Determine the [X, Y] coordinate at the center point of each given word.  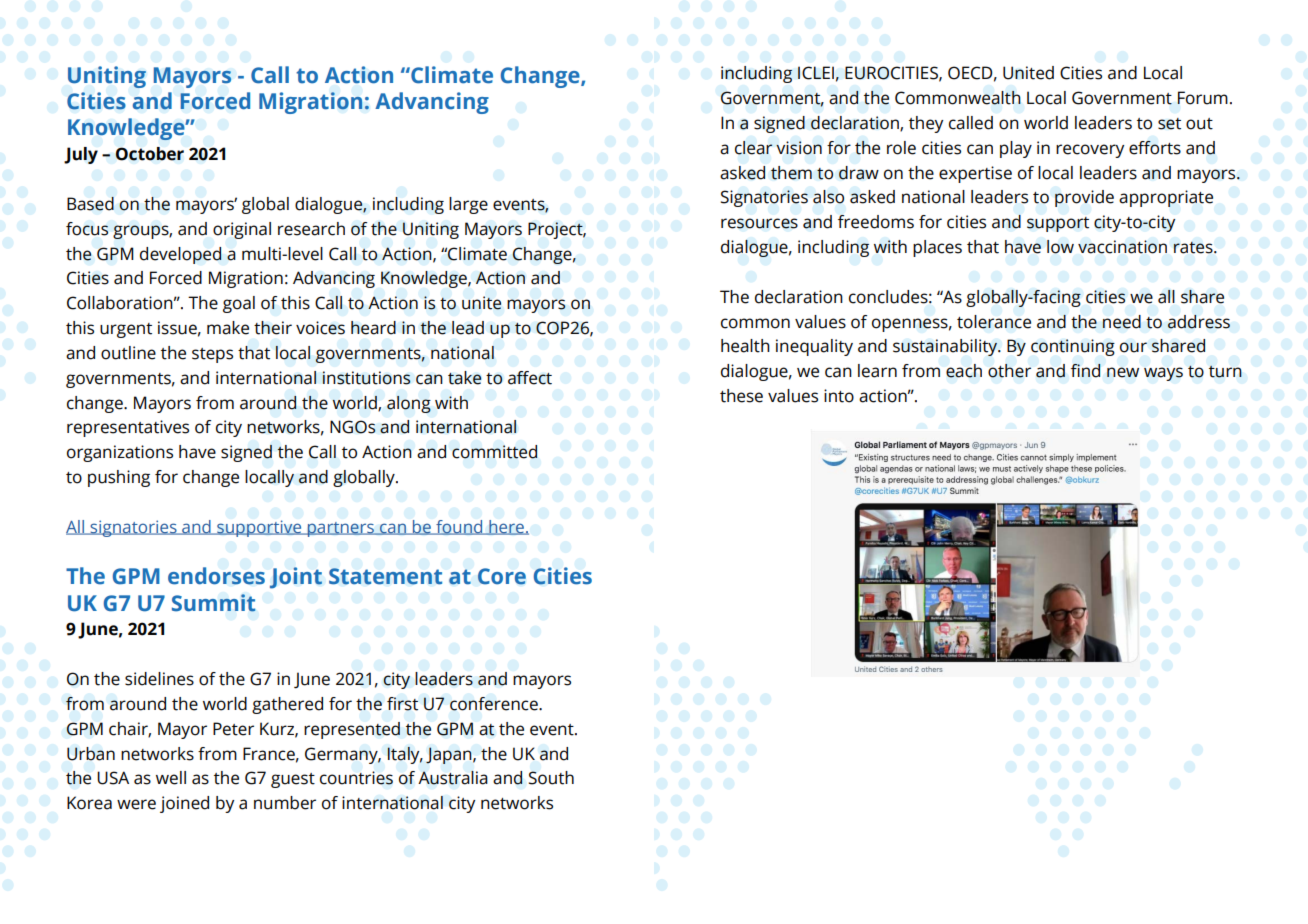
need [1122, 322]
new [1123, 372]
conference [495, 704]
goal [239, 304]
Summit [214, 603]
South [551, 778]
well [171, 778]
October [149, 154]
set [1169, 124]
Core [502, 576]
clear [753, 148]
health [745, 346]
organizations [120, 453]
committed [494, 452]
